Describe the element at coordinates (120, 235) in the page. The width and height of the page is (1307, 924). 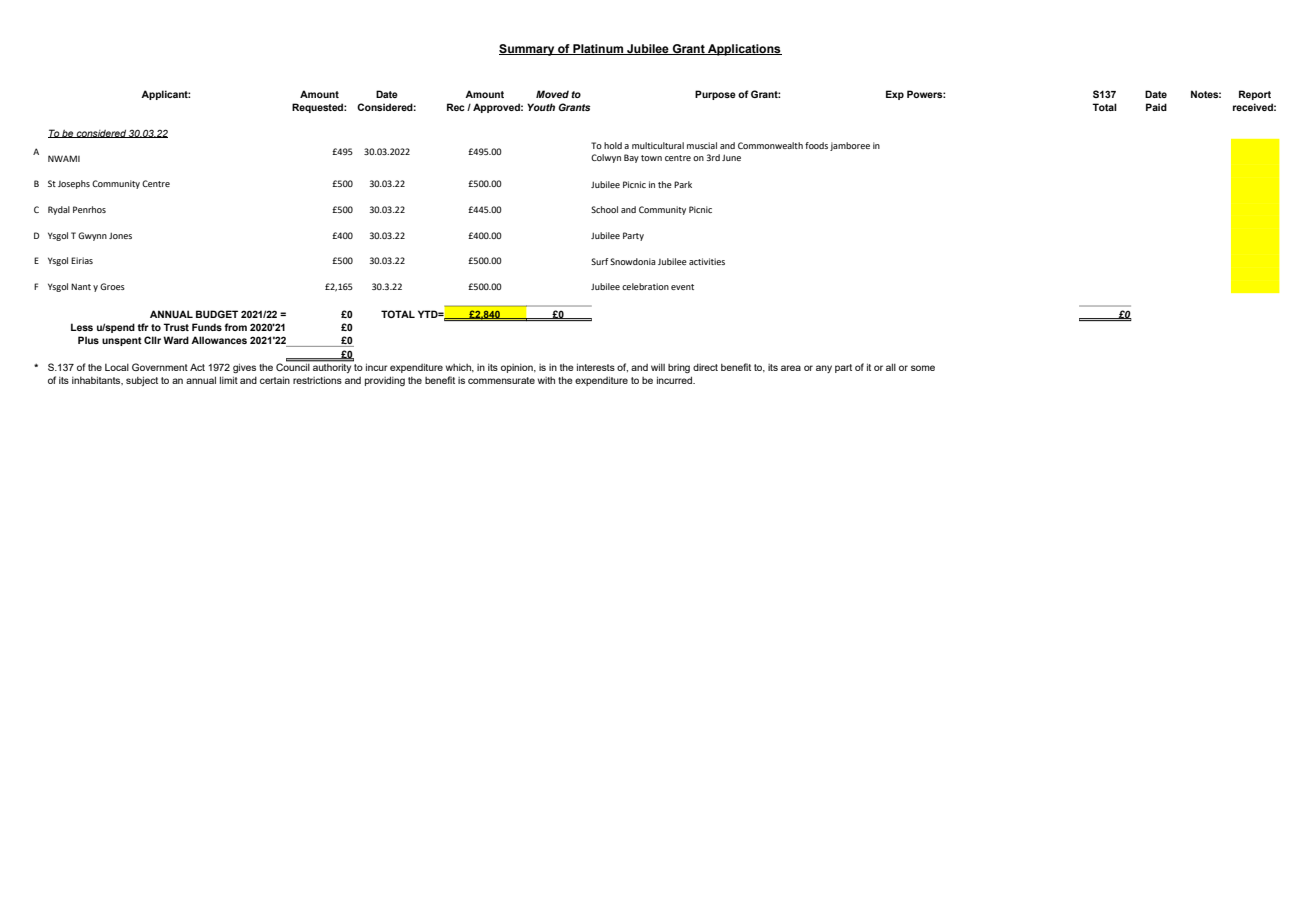
I see `Jones` at that location.
